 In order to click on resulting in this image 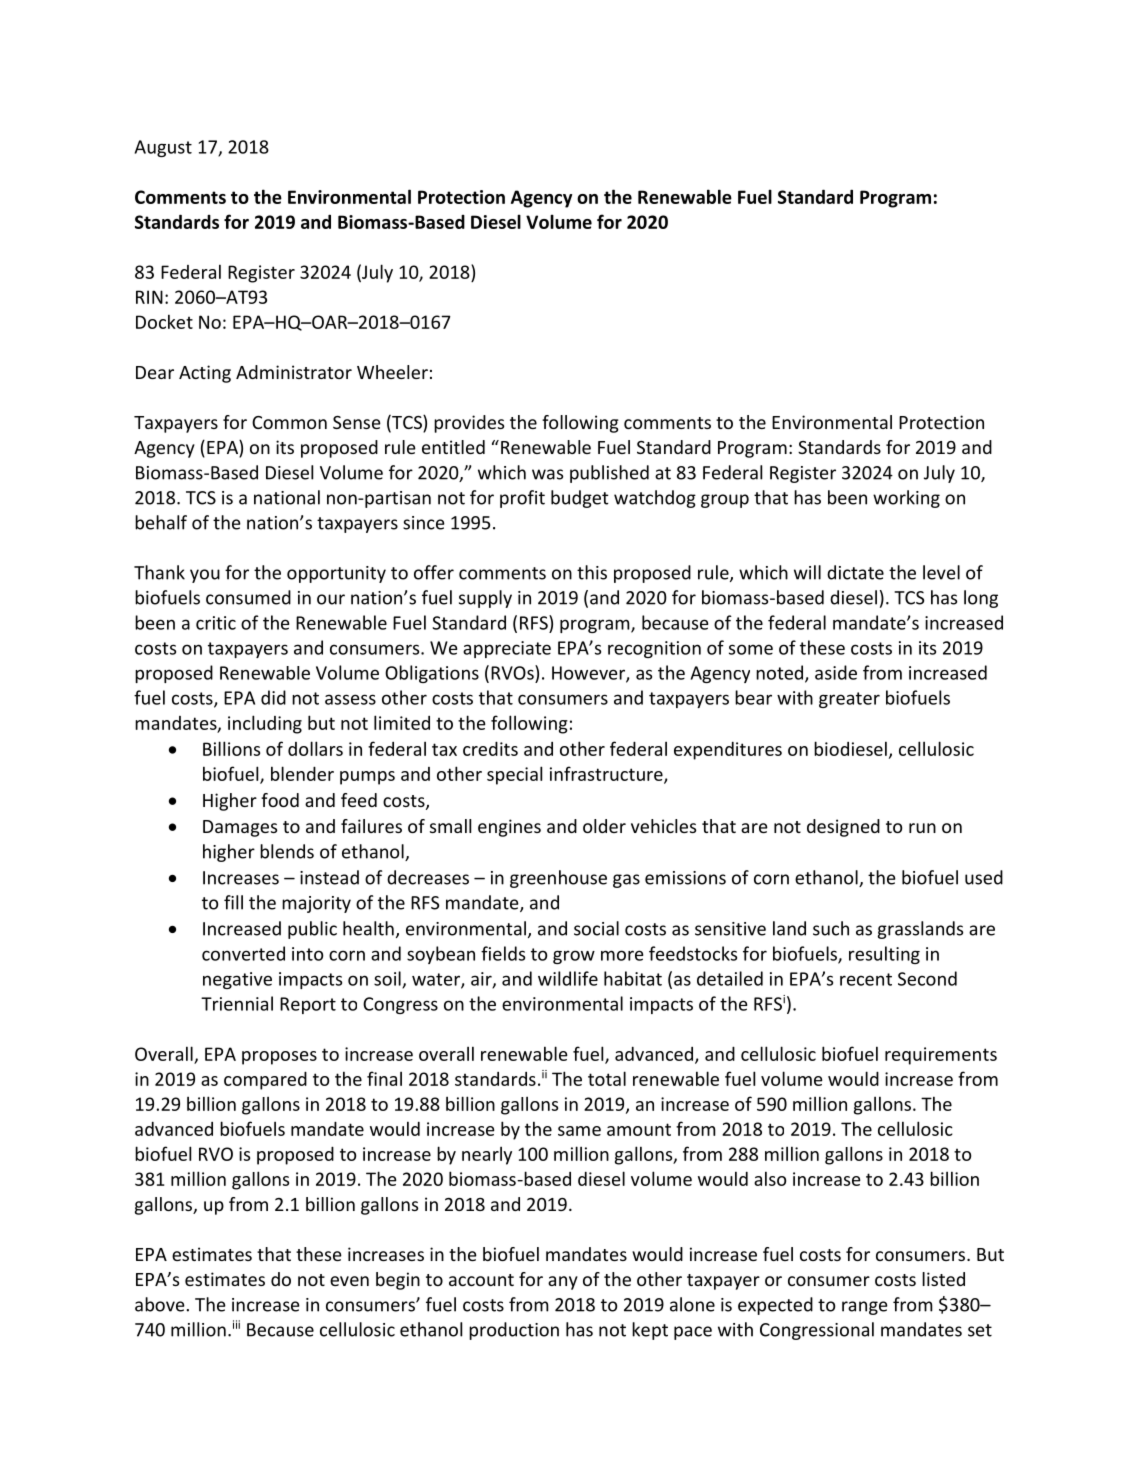, I will do `click(884, 955)`.
